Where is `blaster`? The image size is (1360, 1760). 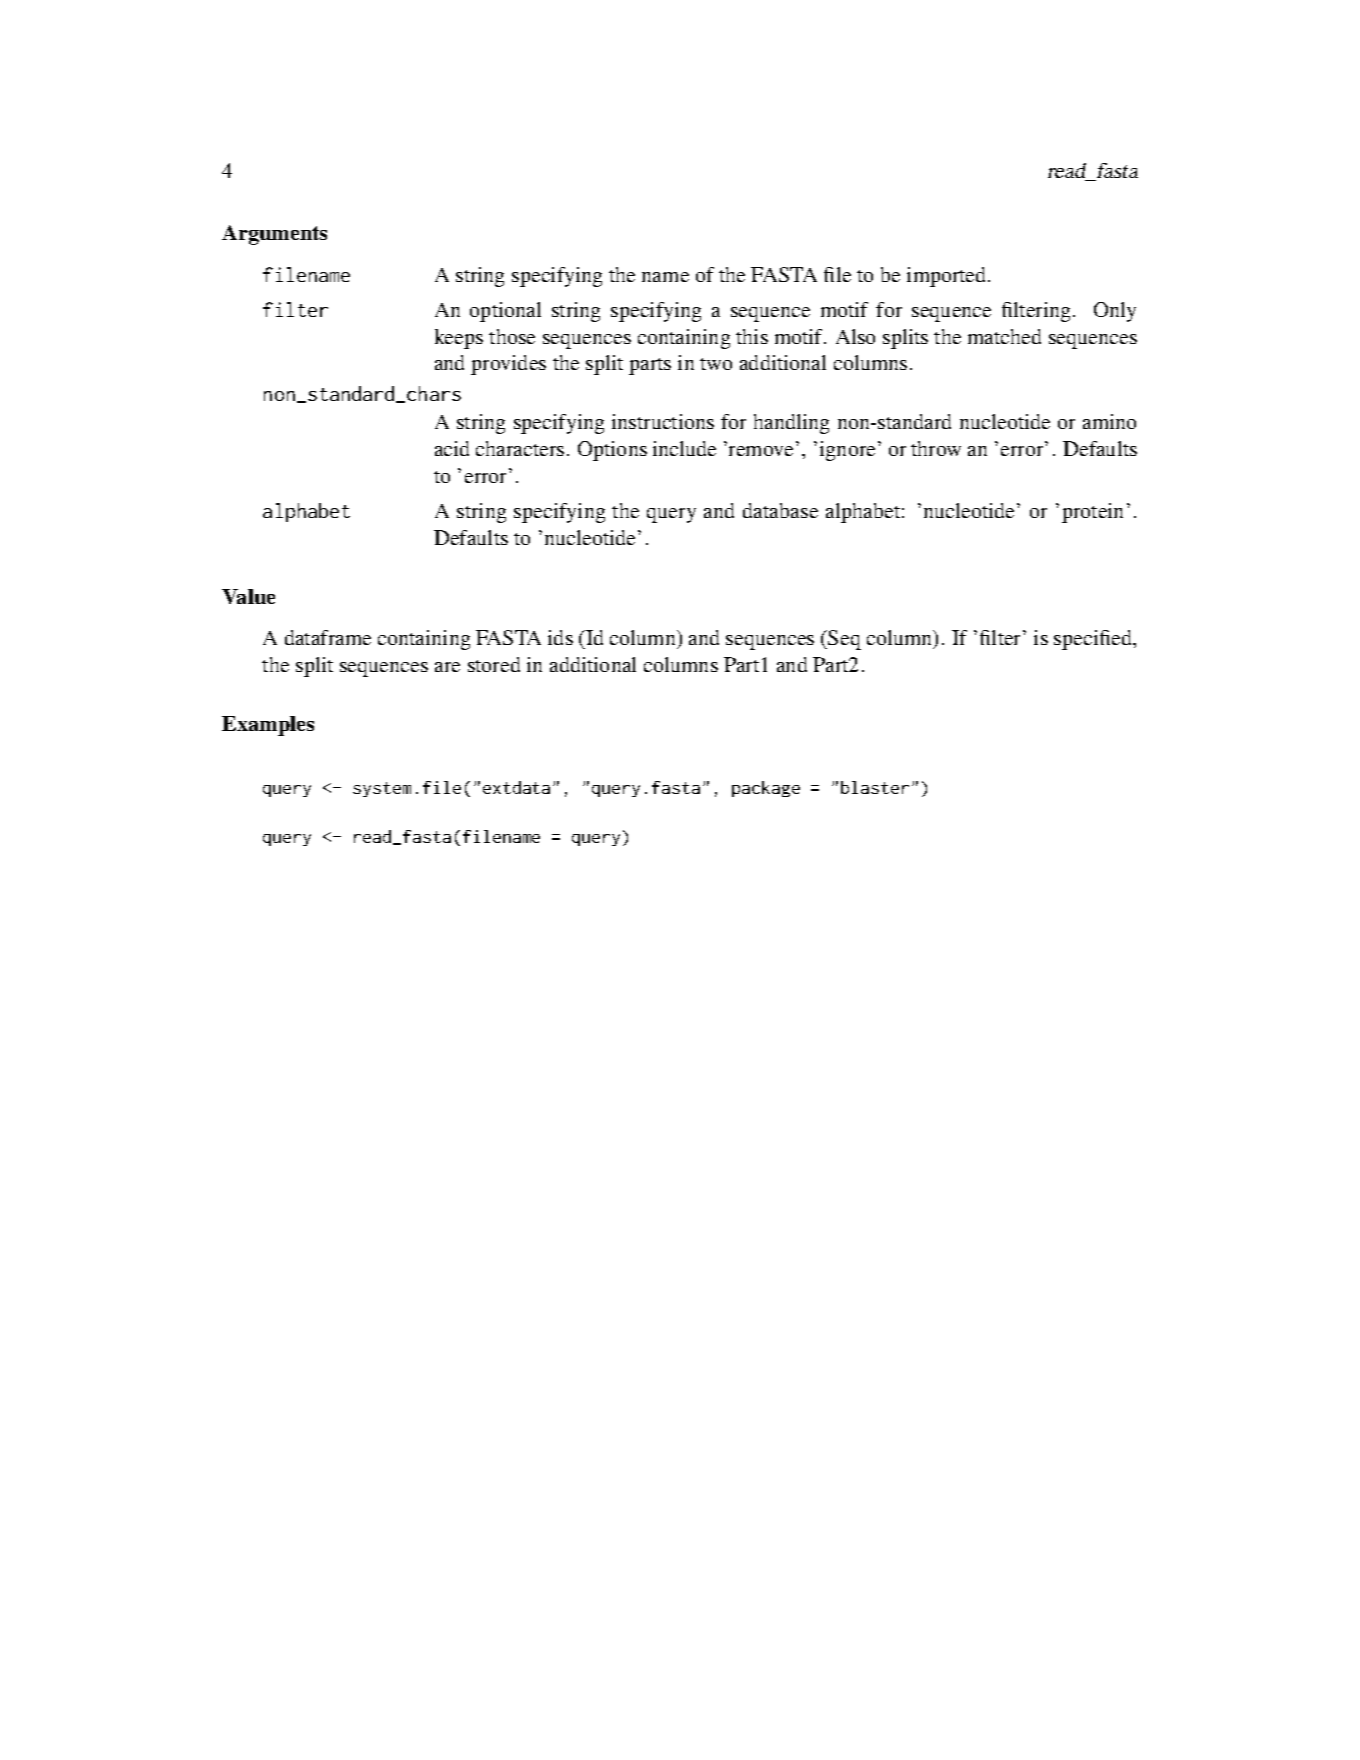 blaster is located at coordinates (875, 787).
